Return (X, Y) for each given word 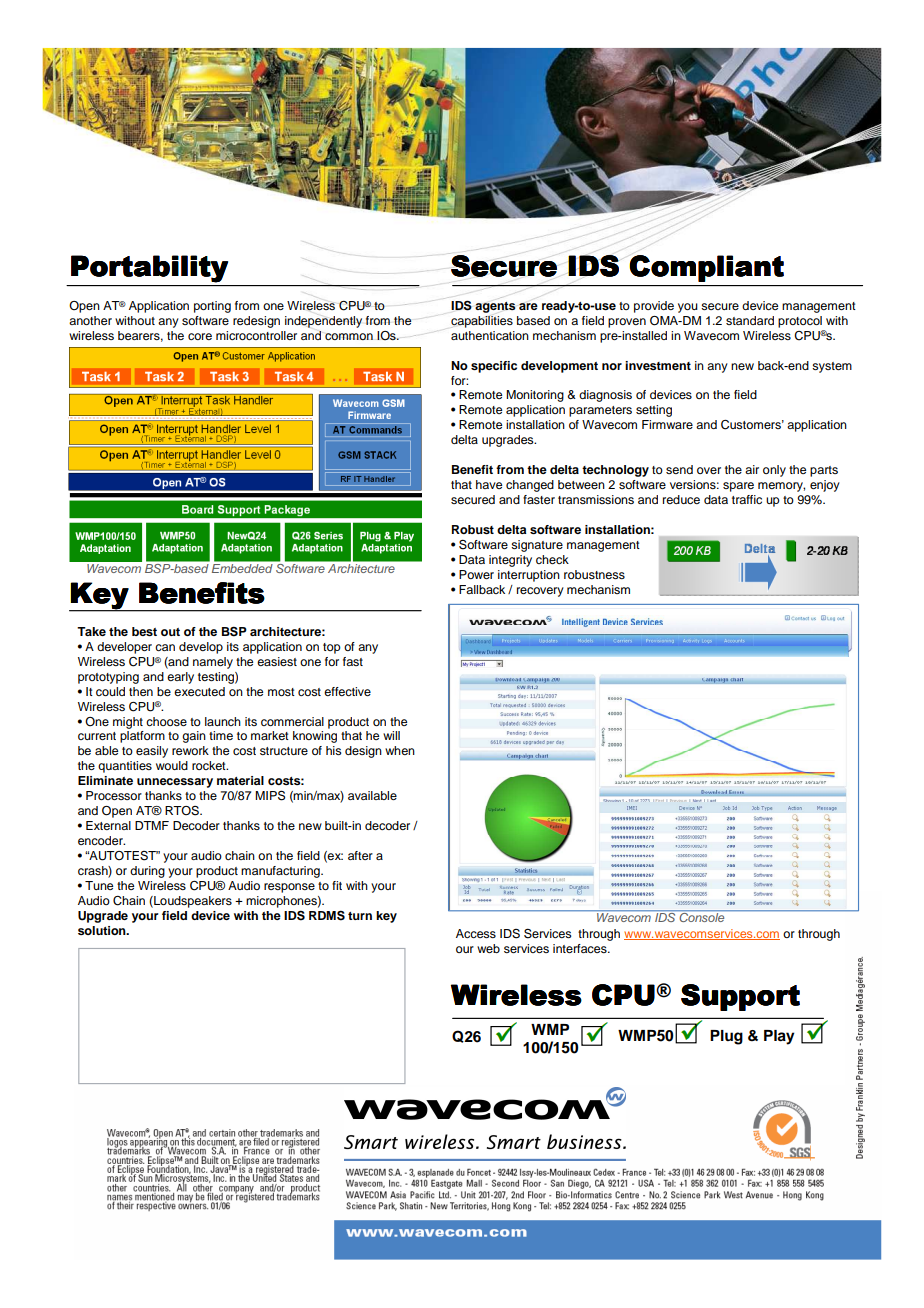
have (489, 484)
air (752, 469)
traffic (747, 499)
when (400, 750)
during (147, 872)
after (360, 855)
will (391, 735)
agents (495, 307)
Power (476, 574)
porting (212, 307)
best (144, 631)
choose (166, 721)
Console (701, 917)
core (200, 336)
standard (750, 320)
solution (103, 930)
